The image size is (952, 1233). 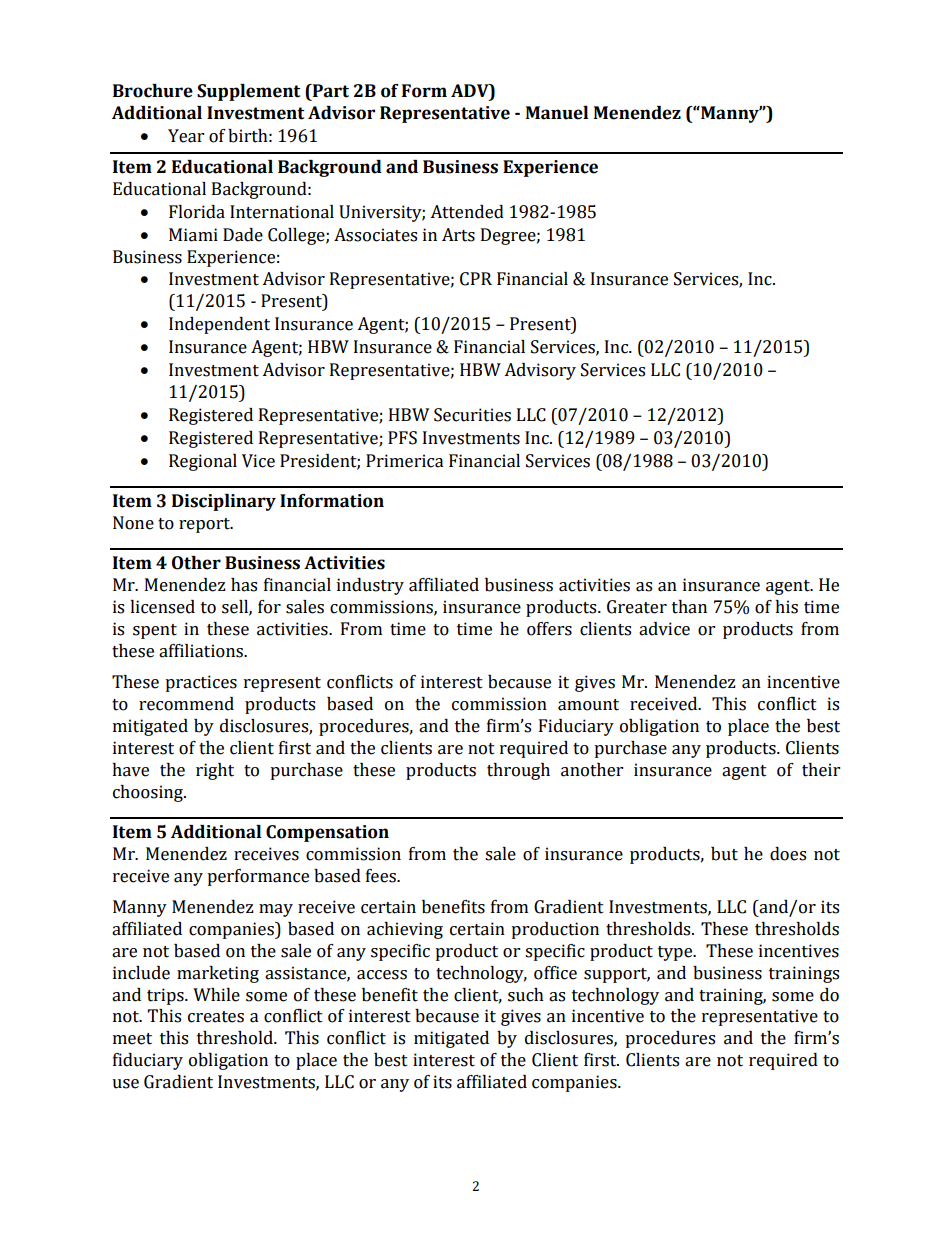 What do you see at coordinates (526, 995) in the screenshot?
I see `such` at bounding box center [526, 995].
